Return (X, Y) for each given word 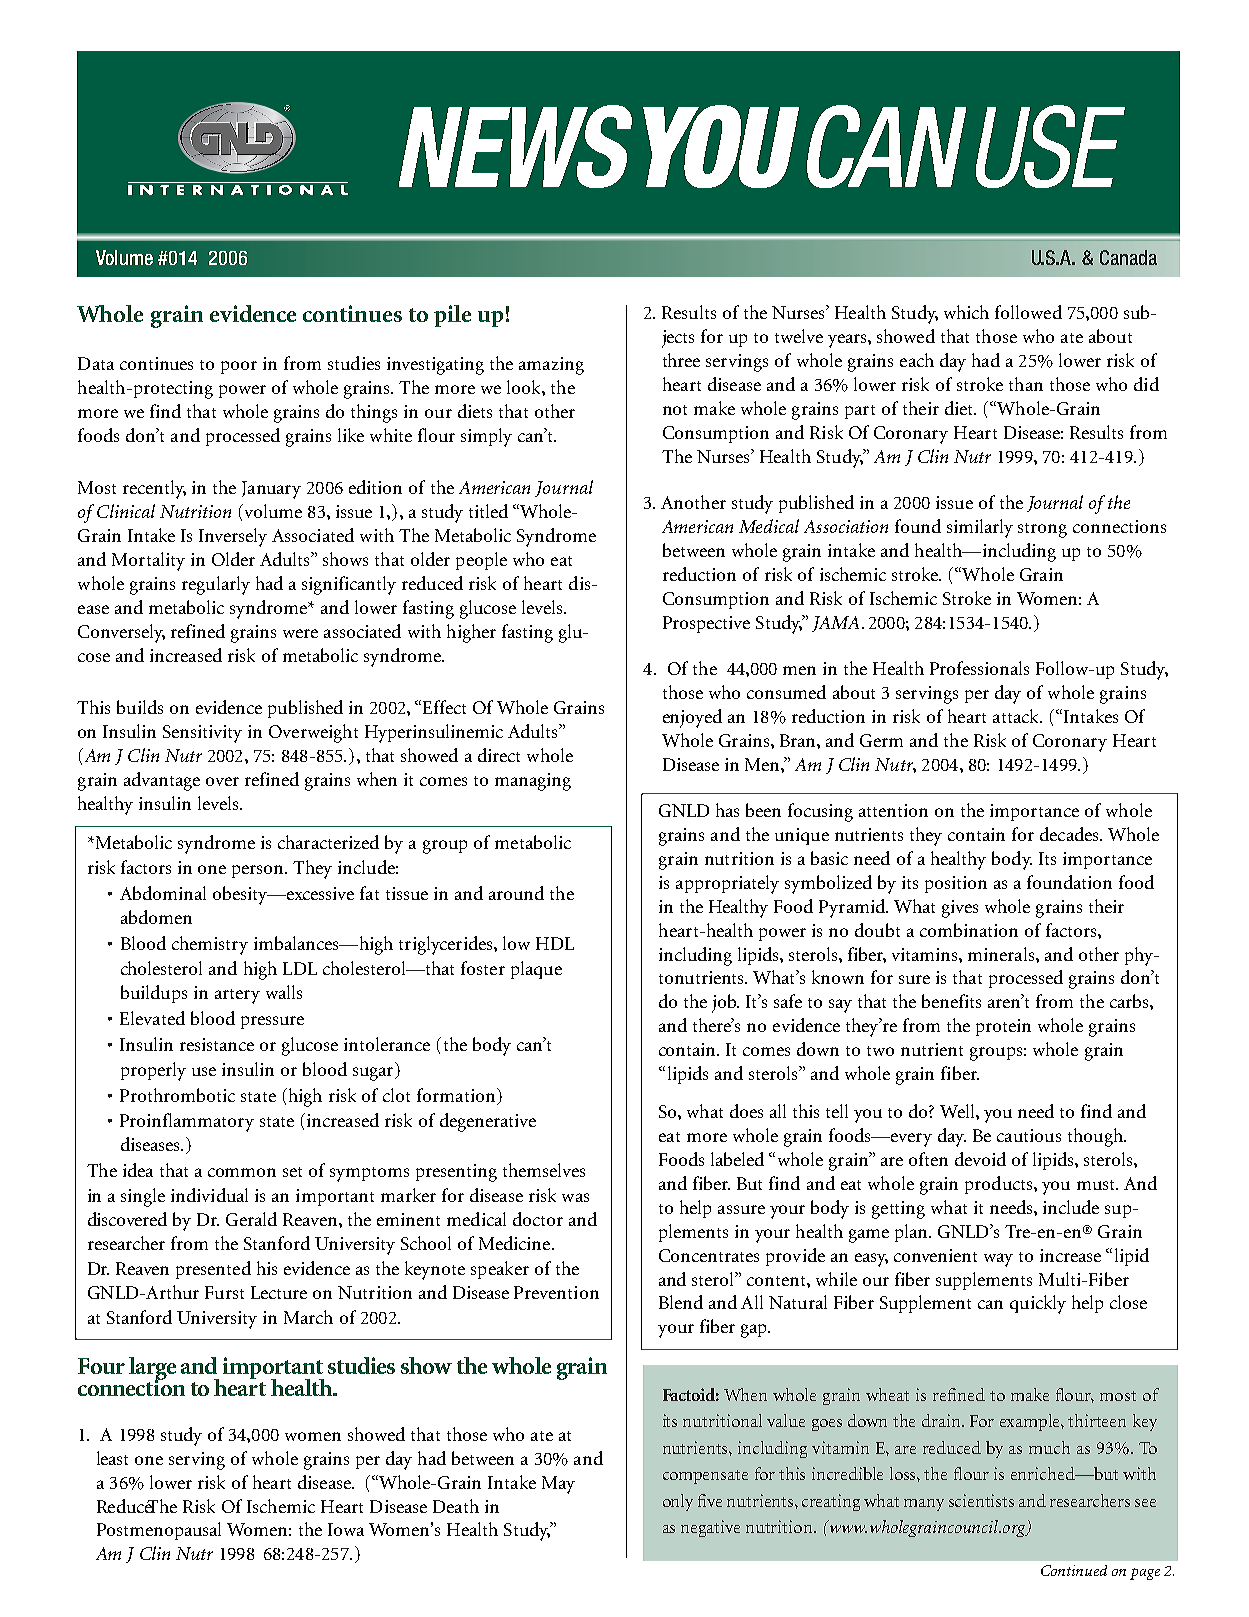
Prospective (706, 624)
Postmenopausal (159, 1531)
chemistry (210, 945)
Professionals (979, 668)
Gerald (251, 1219)
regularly (216, 585)
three (681, 360)
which (966, 312)
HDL (555, 943)
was (575, 1197)
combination (969, 930)
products (1000, 1185)
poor (239, 367)
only (678, 1502)
